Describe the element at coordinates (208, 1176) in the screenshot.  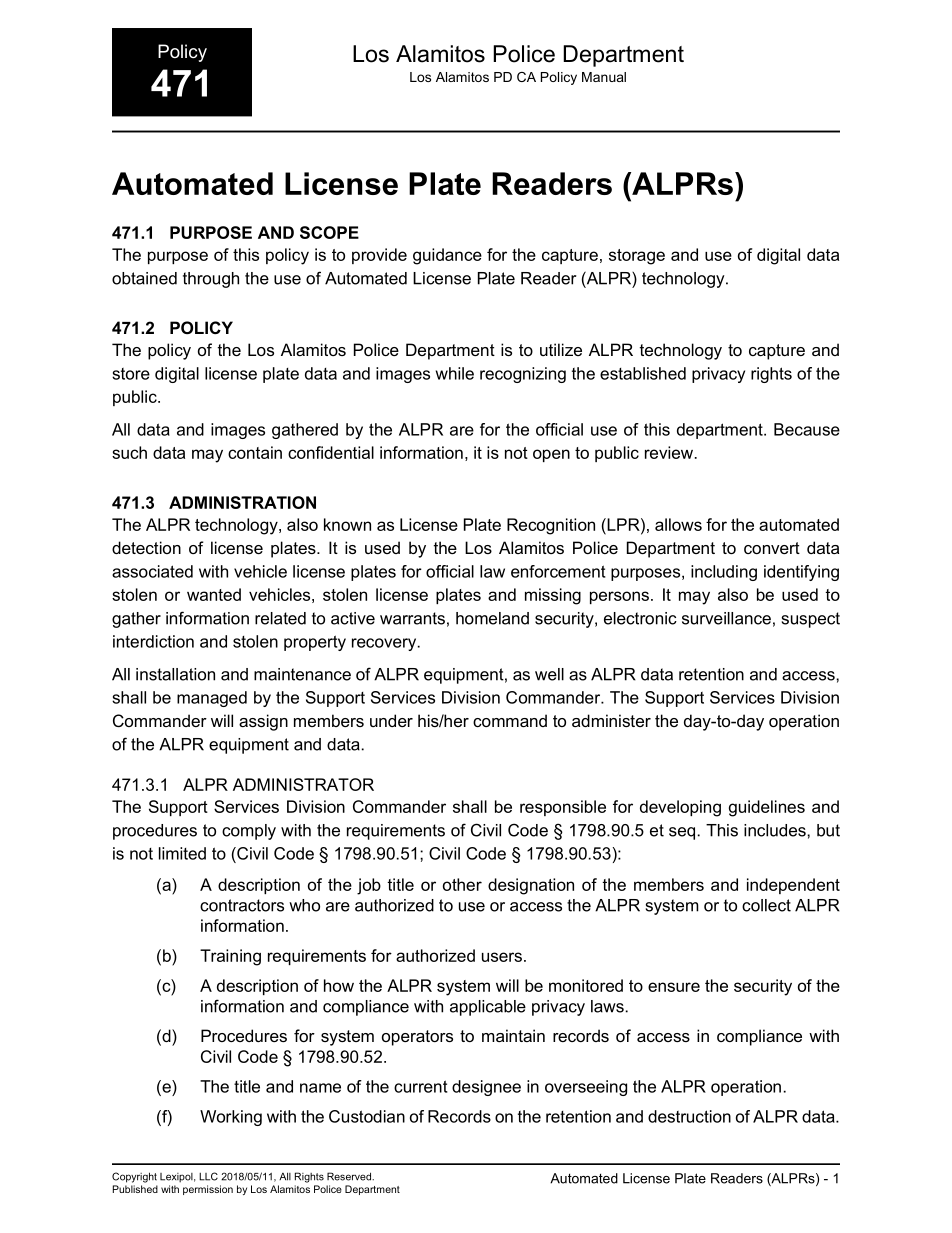
I see `LLC` at that location.
